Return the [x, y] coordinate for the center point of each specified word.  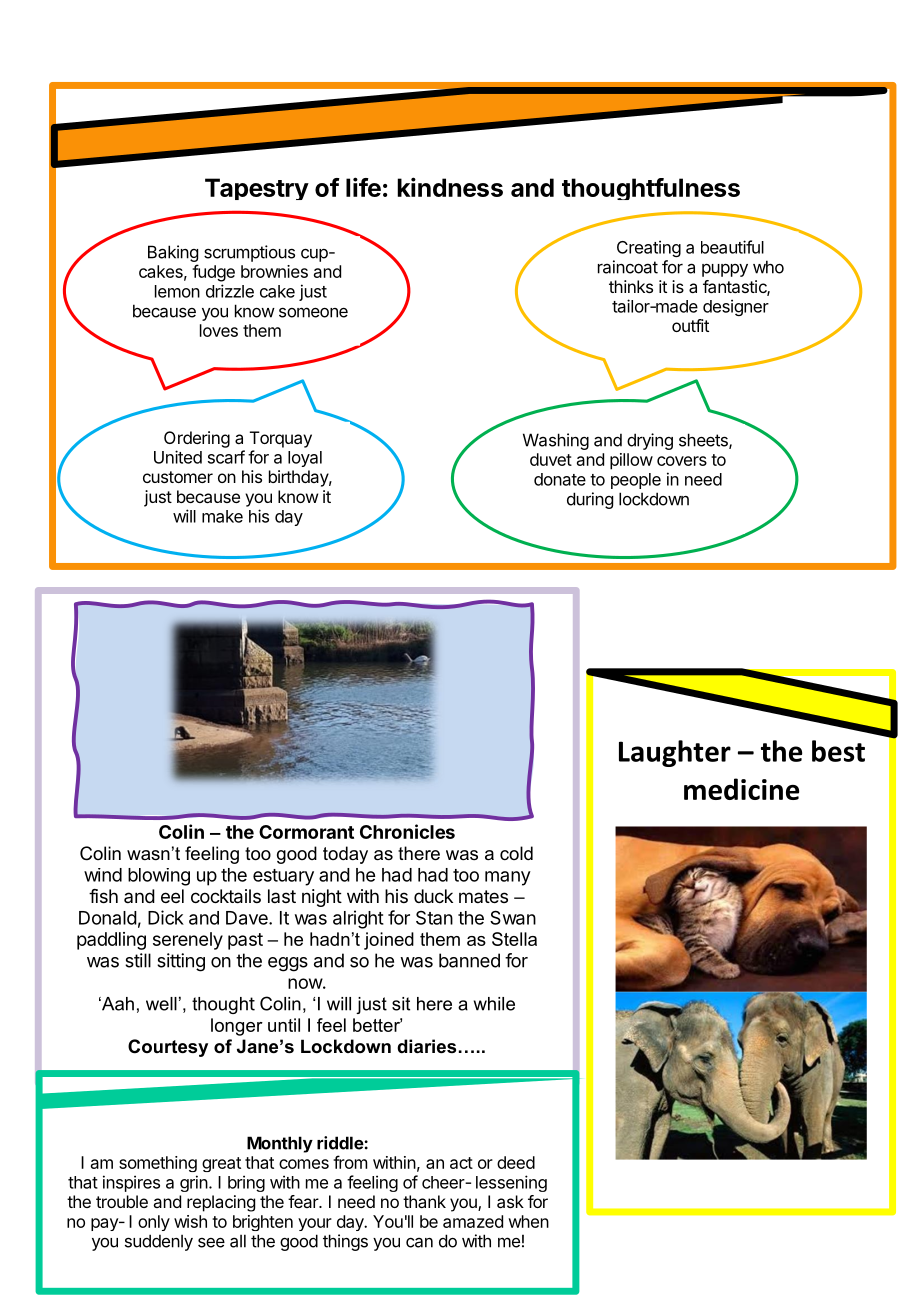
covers [682, 461]
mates [483, 896]
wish [190, 1221]
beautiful [732, 247]
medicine [741, 789]
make [222, 516]
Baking [173, 253]
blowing [159, 877]
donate [560, 479]
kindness [450, 187]
